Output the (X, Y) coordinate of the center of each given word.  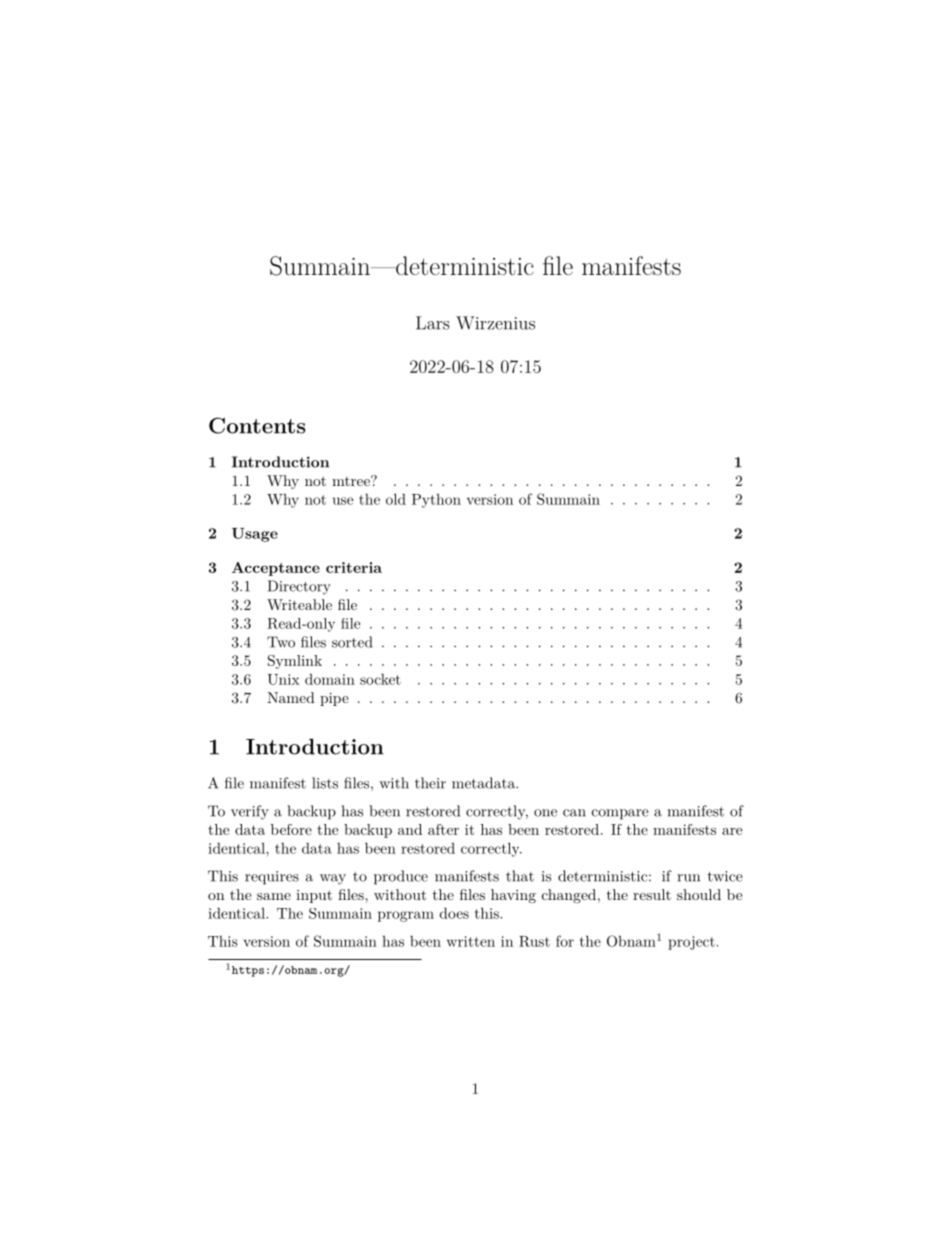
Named (291, 697)
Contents (257, 425)
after (443, 829)
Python (436, 501)
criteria (354, 567)
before (291, 829)
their (430, 783)
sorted (352, 642)
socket (380, 679)
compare (620, 814)
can (574, 813)
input (314, 896)
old (396, 499)
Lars (432, 323)
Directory (299, 587)
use (343, 501)
